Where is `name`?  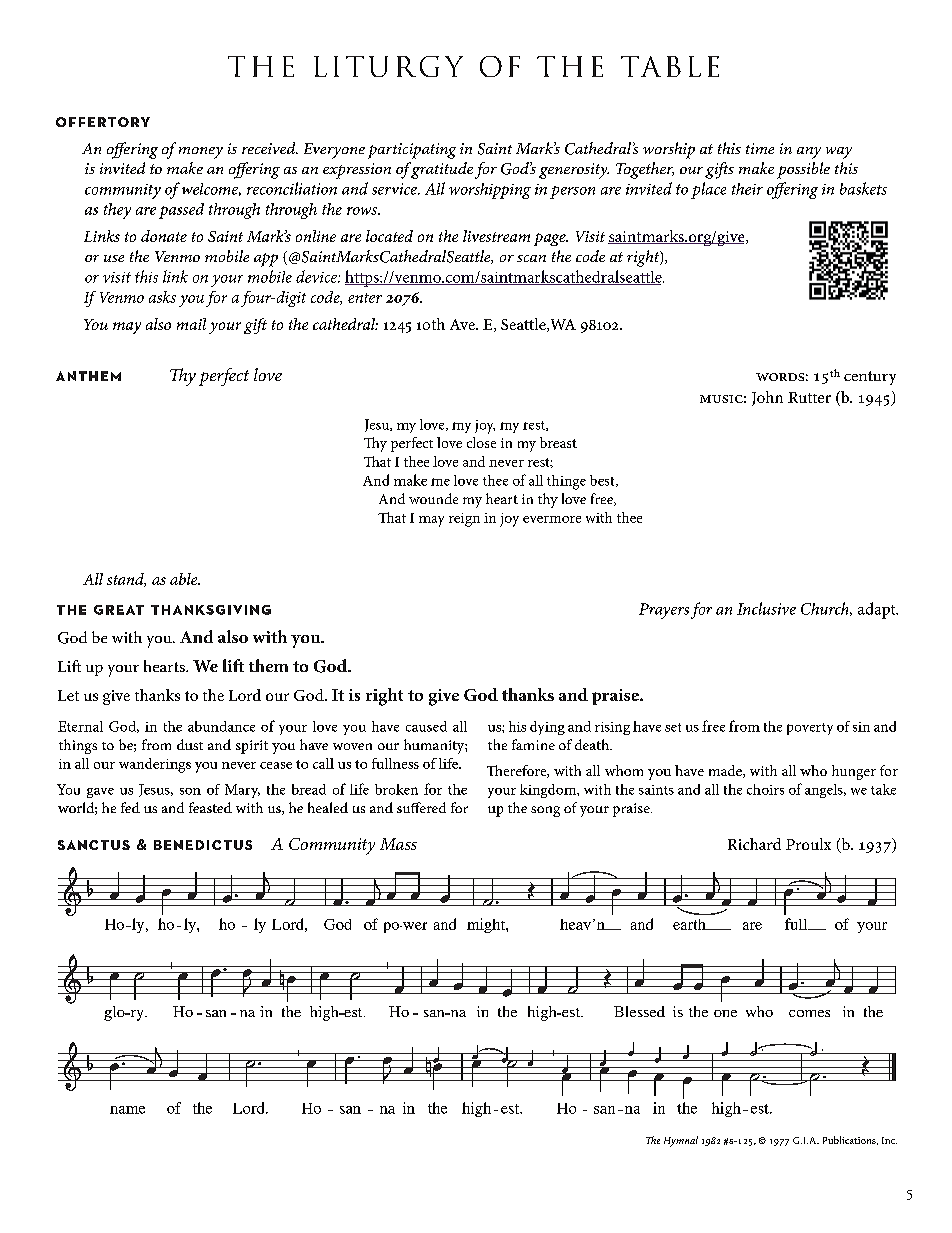
name is located at coordinates (127, 1110).
